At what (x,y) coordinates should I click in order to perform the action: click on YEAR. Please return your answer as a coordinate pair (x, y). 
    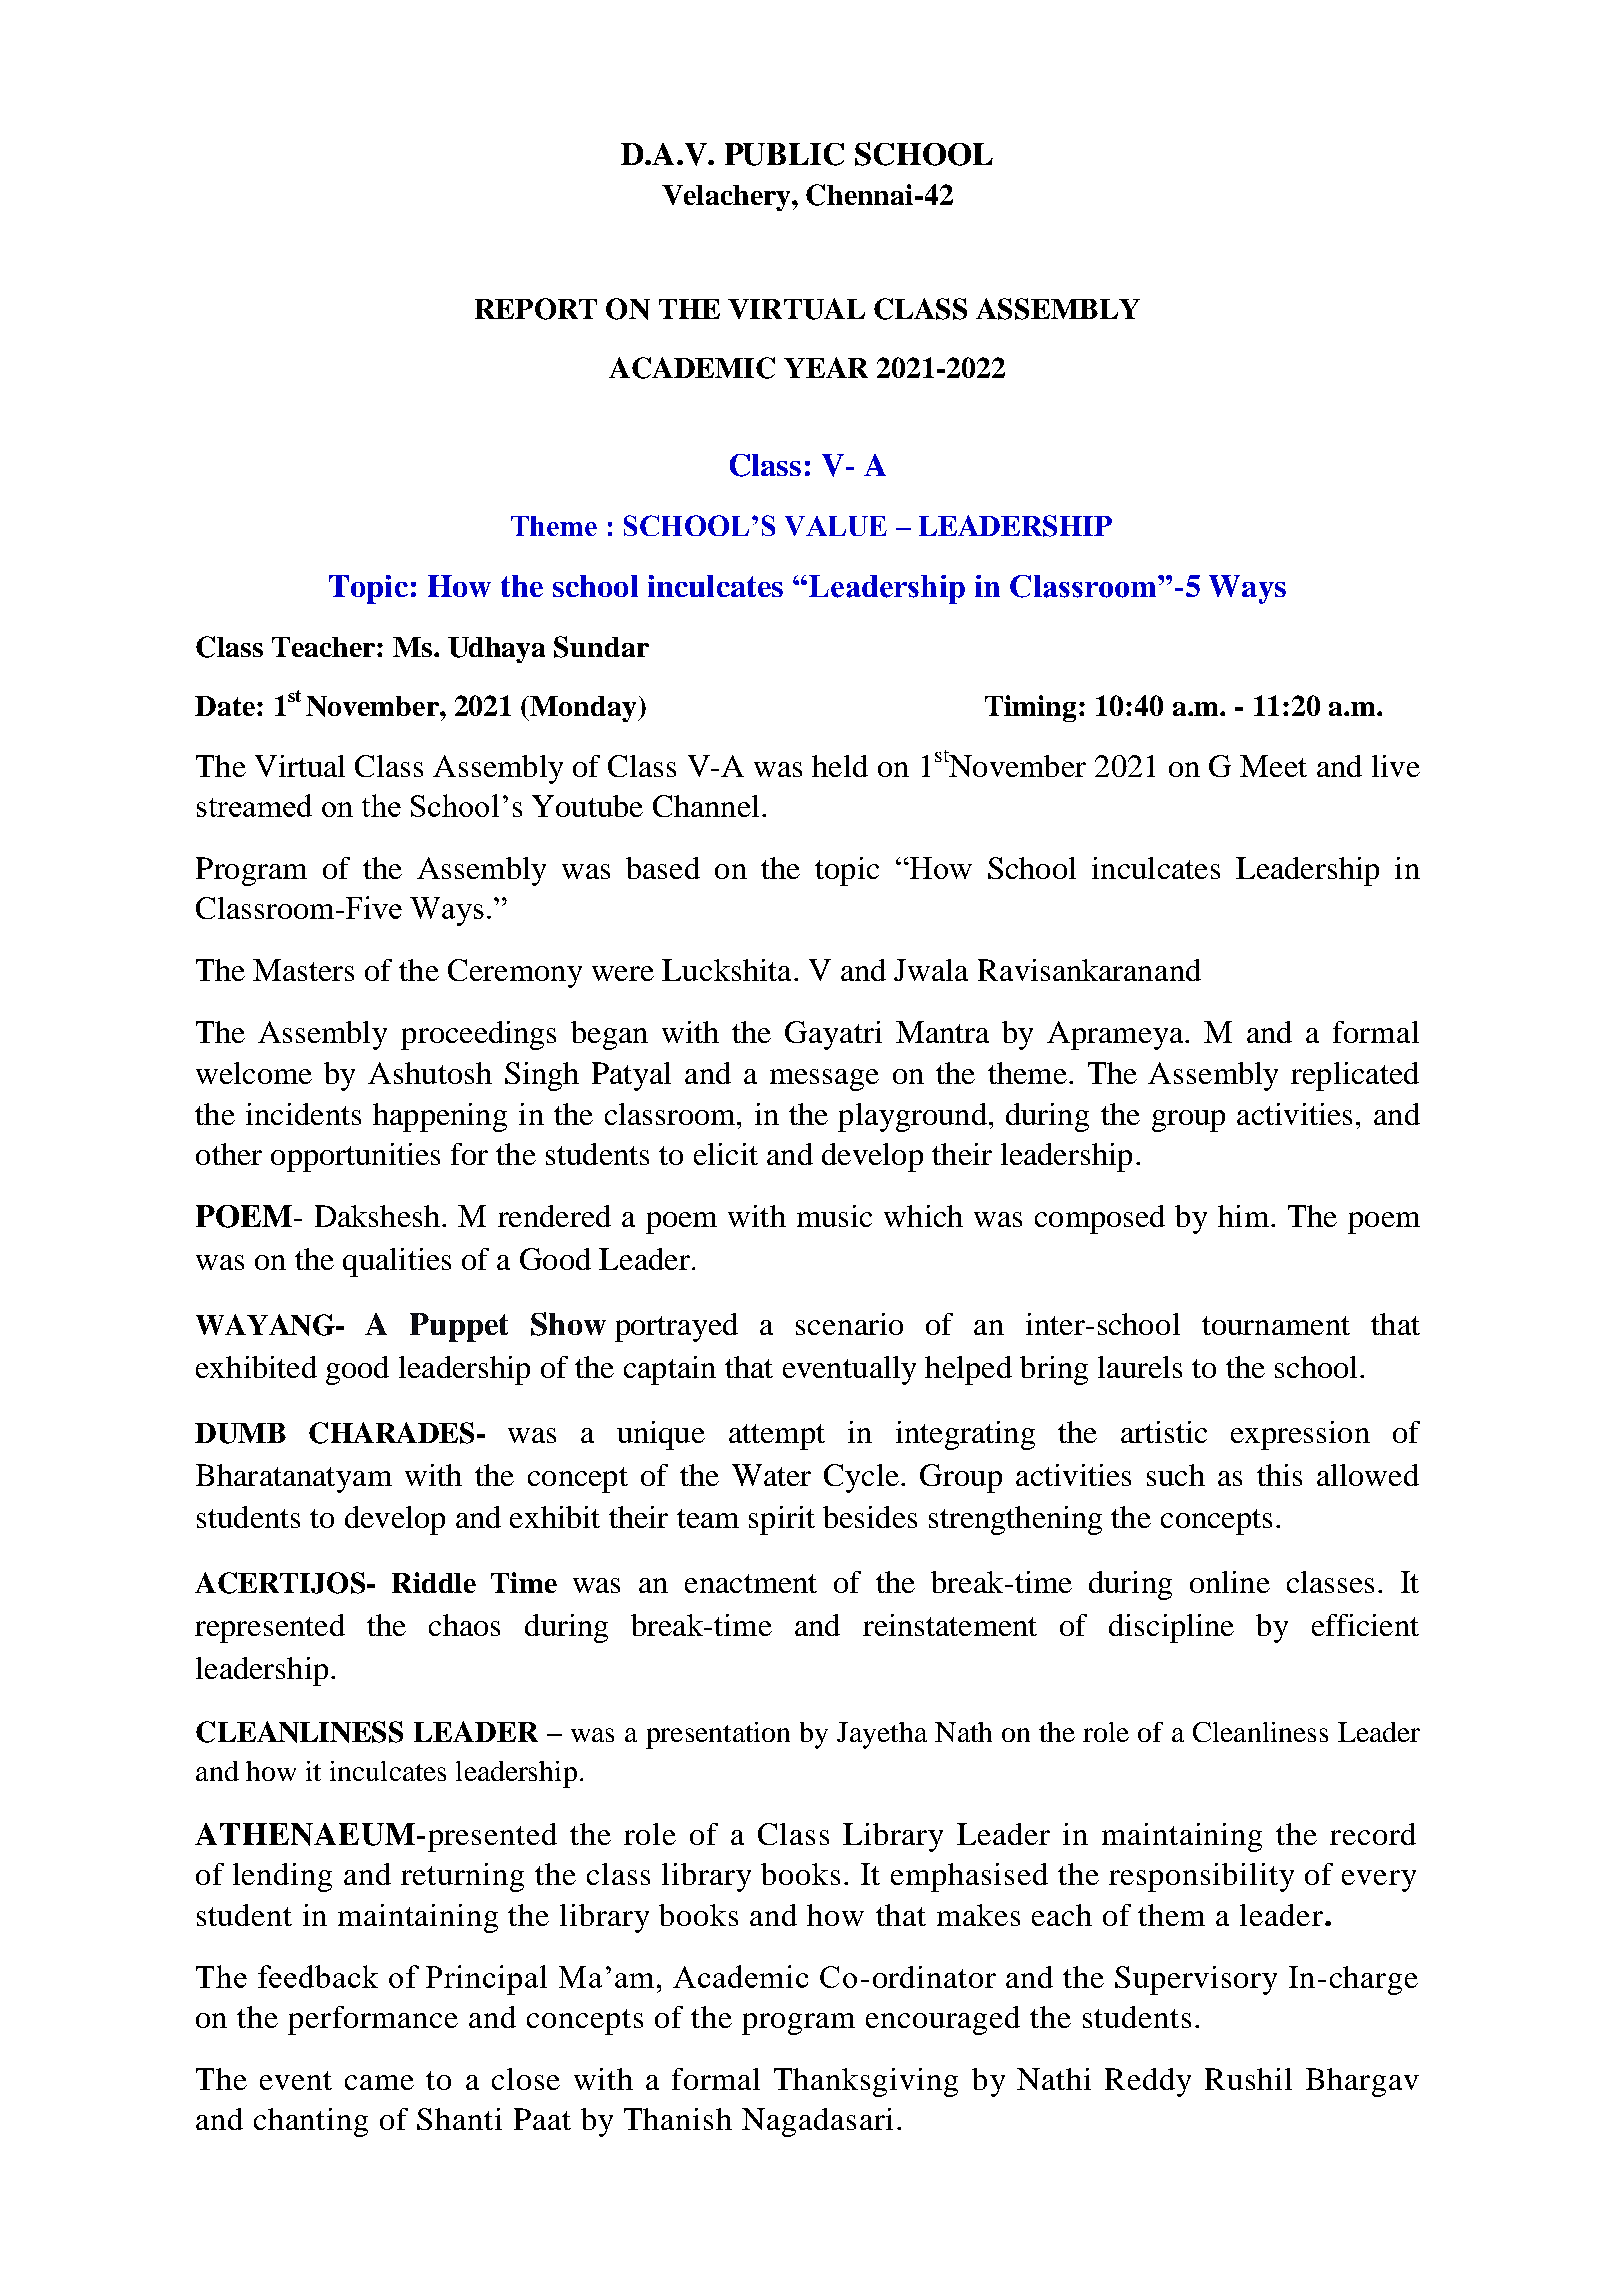
    Looking at the image, I should click on (826, 367).
